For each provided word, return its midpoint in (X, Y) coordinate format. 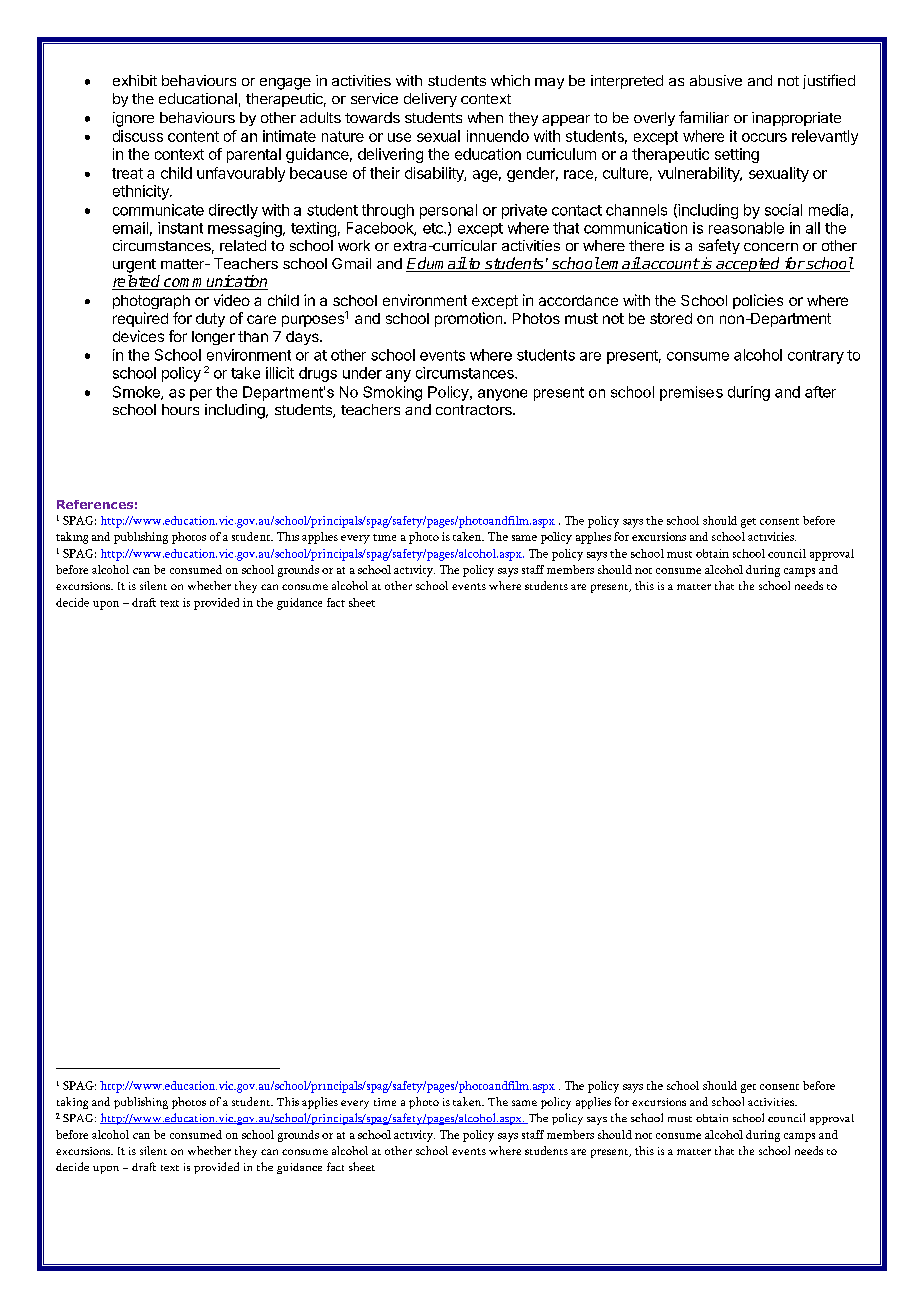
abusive (716, 80)
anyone (502, 395)
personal (448, 211)
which (510, 80)
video (232, 300)
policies (758, 301)
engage (285, 84)
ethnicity (142, 192)
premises (691, 393)
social (783, 210)
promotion (470, 319)
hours (180, 409)
